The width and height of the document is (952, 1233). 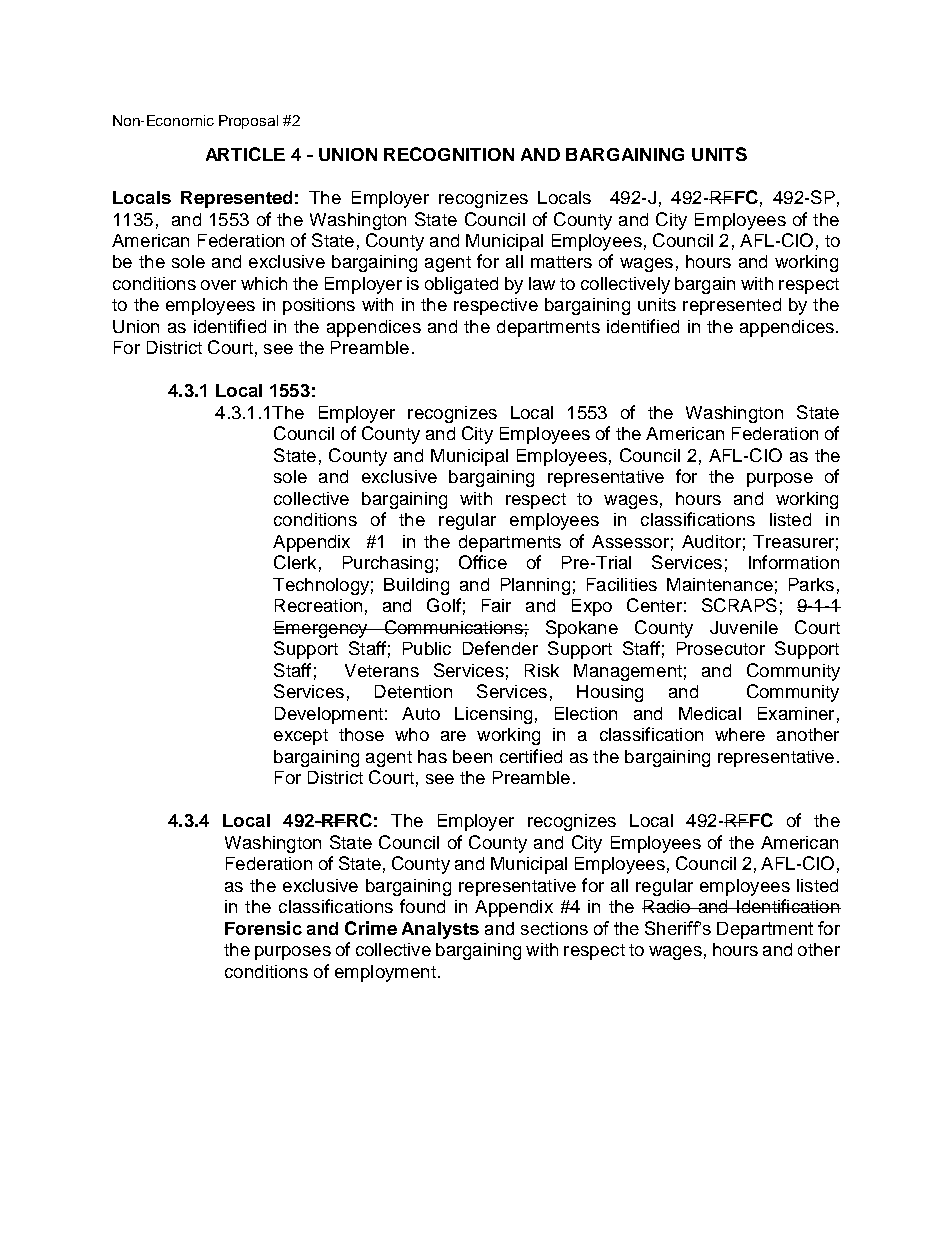 What do you see at coordinates (263, 928) in the document?
I see `Forensic` at bounding box center [263, 928].
